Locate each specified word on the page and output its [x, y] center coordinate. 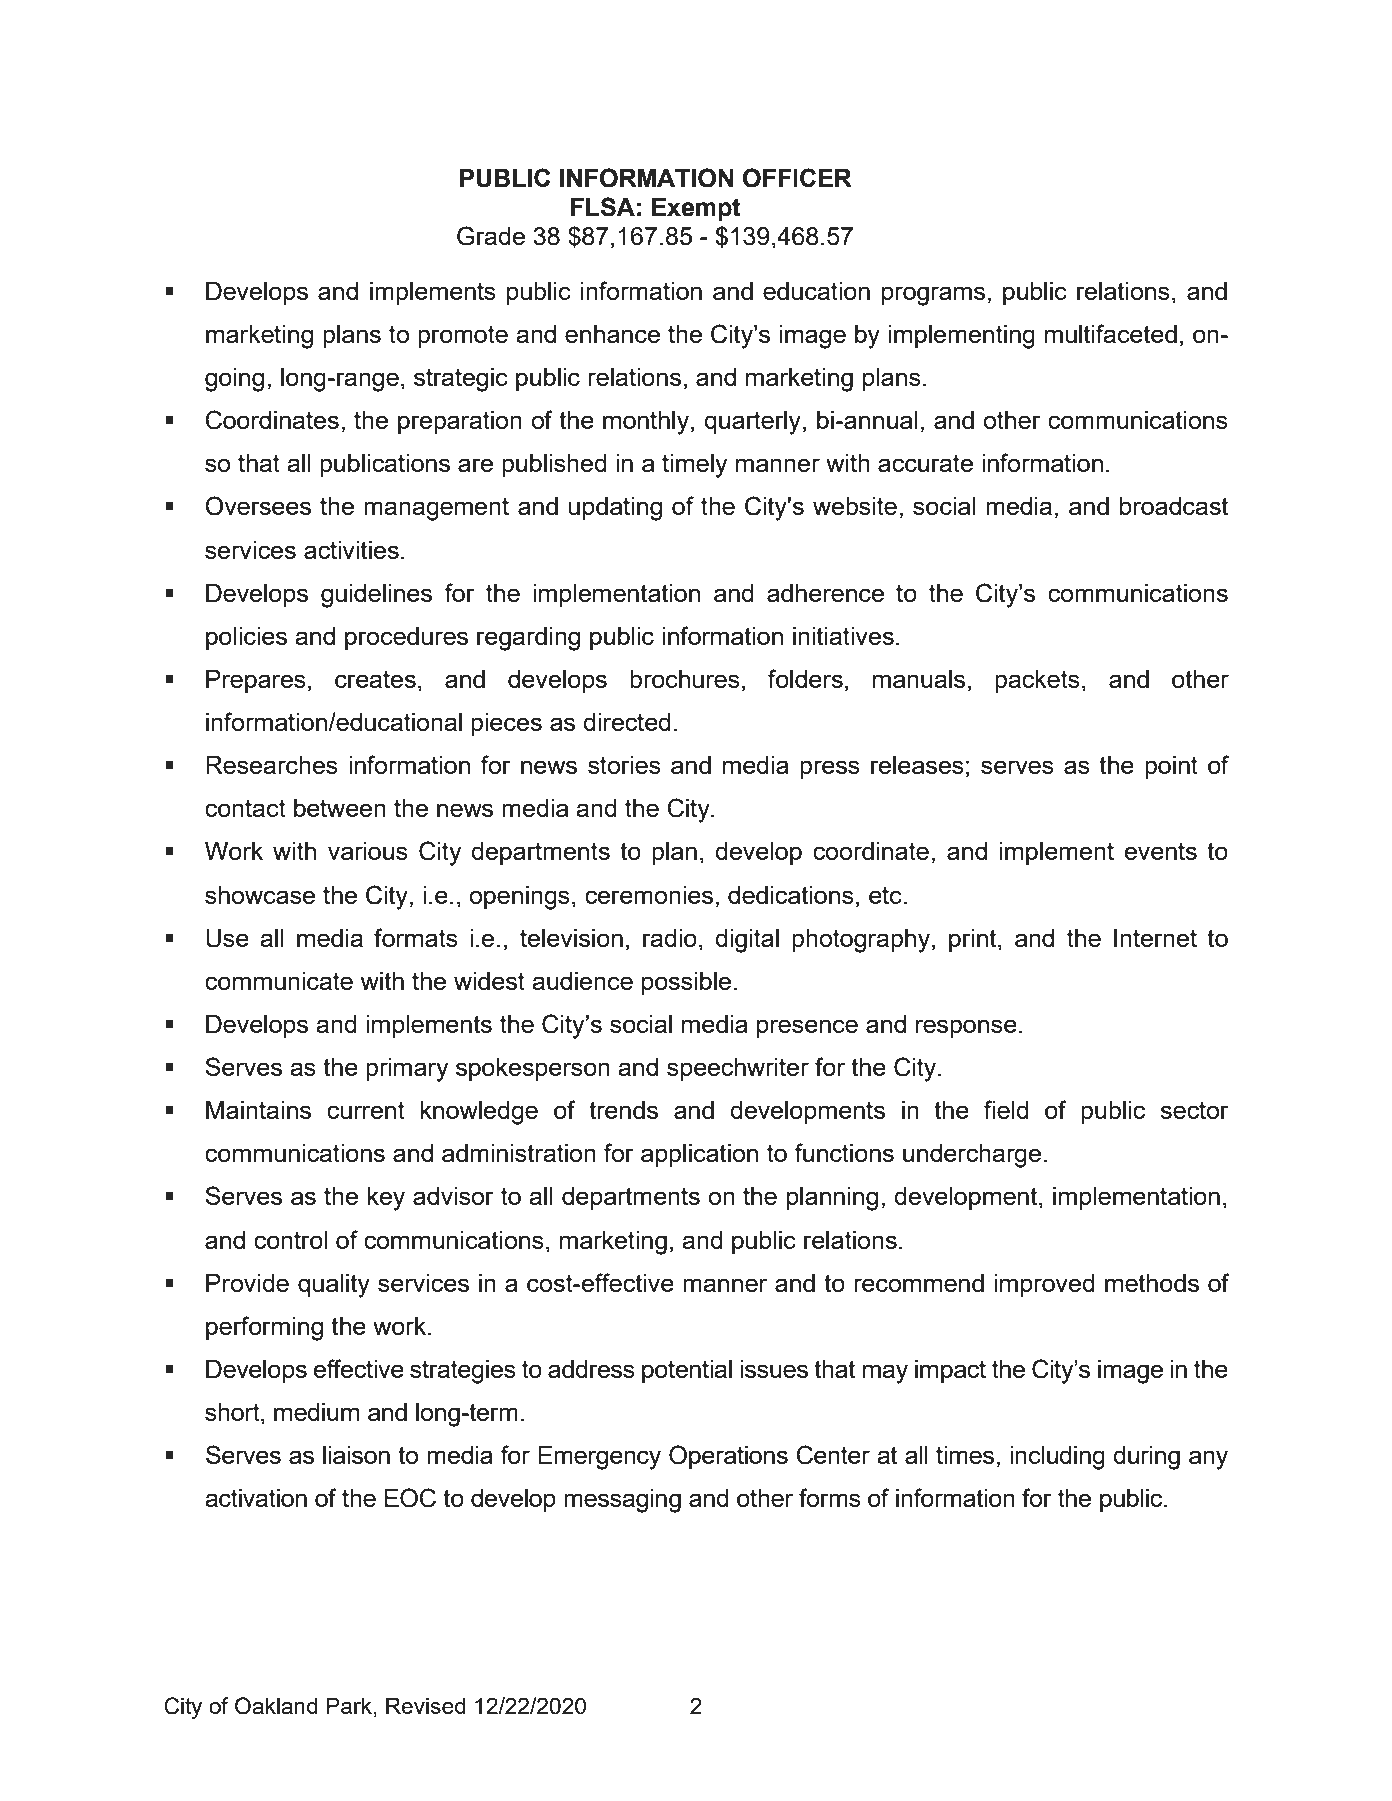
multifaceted [1111, 333]
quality [334, 1286]
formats [416, 937]
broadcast [1174, 506]
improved [1044, 1285]
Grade [491, 236]
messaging [622, 1501]
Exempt [696, 209]
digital [747, 941]
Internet [1155, 938]
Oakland [276, 1706]
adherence [825, 593]
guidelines [376, 596]
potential [687, 1371]
